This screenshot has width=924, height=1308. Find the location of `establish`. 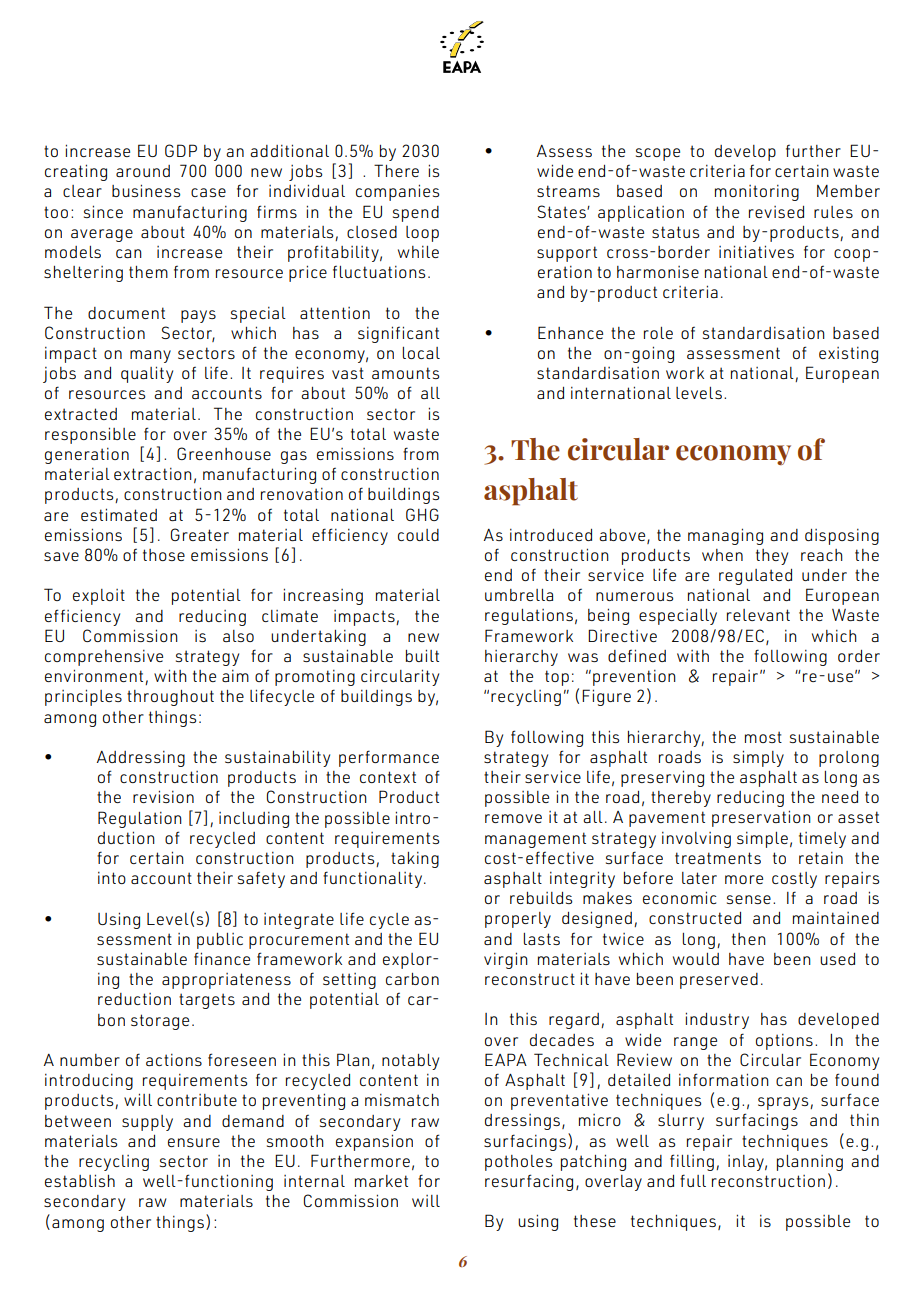

establish is located at coordinates (80, 1180).
